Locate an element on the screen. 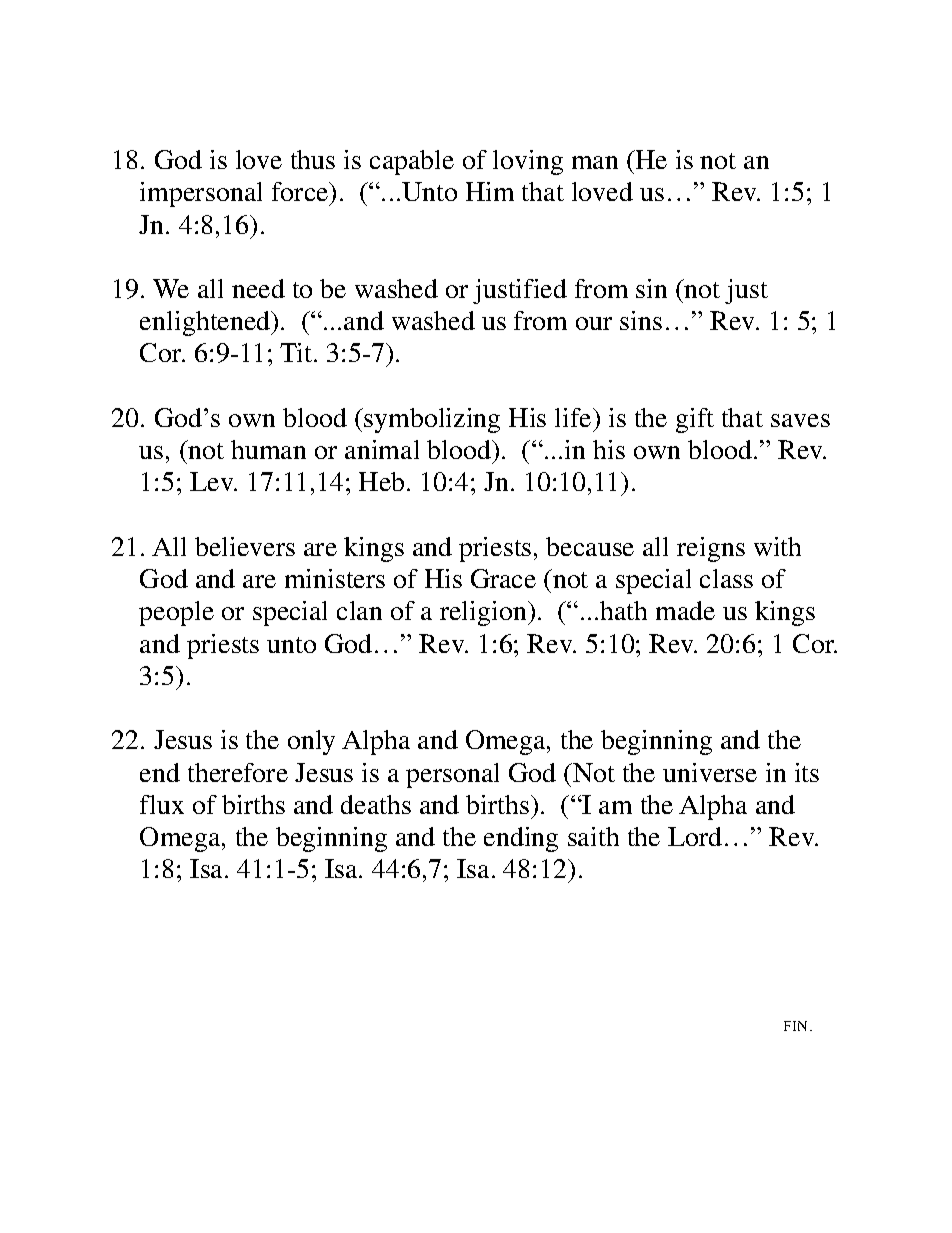 This screenshot has height=1233, width=952. class is located at coordinates (726, 578).
